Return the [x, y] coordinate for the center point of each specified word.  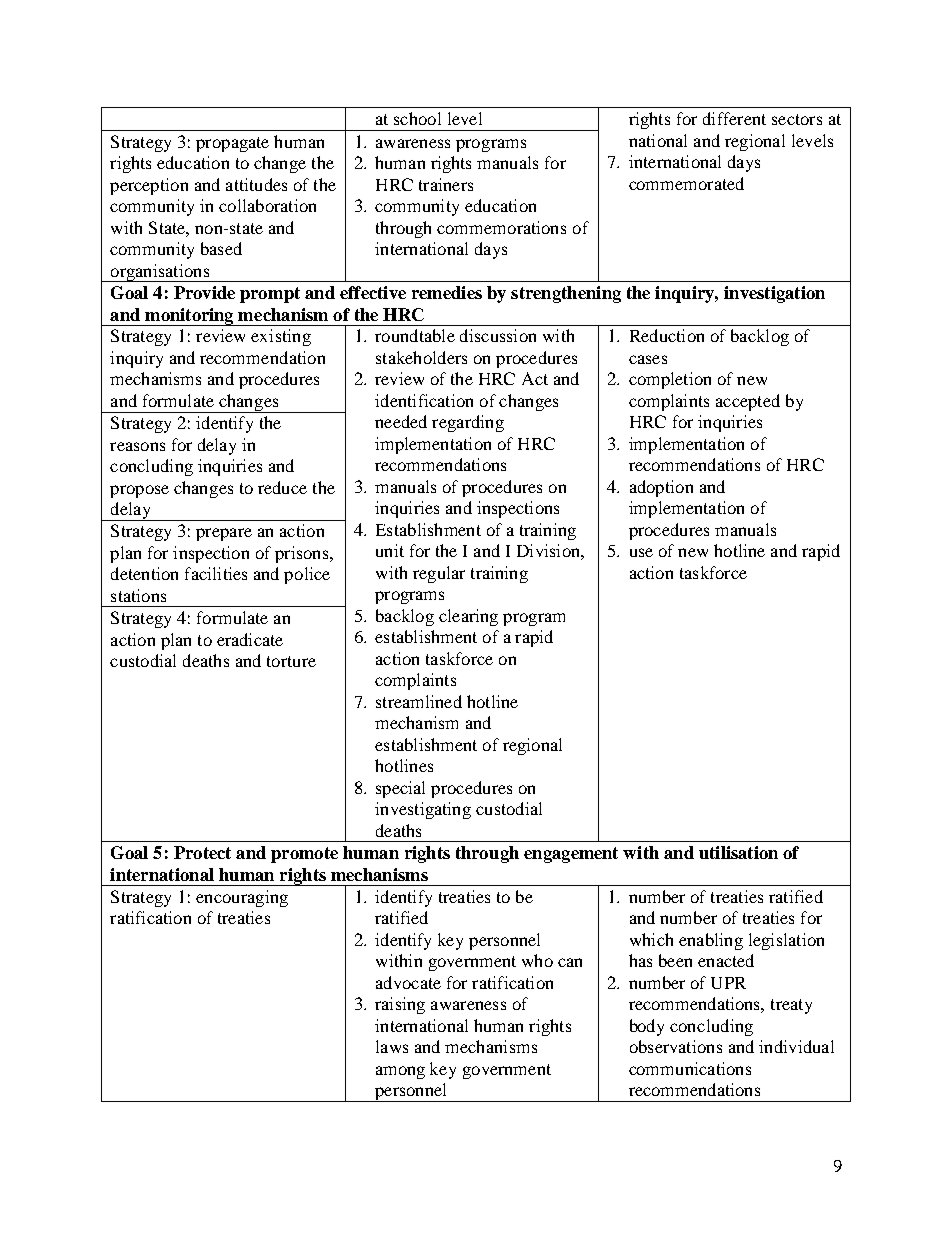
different [734, 118]
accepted [748, 402]
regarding [468, 423]
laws [392, 1046]
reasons [137, 446]
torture [291, 661]
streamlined [419, 701]
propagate [232, 144]
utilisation [738, 852]
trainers [446, 184]
